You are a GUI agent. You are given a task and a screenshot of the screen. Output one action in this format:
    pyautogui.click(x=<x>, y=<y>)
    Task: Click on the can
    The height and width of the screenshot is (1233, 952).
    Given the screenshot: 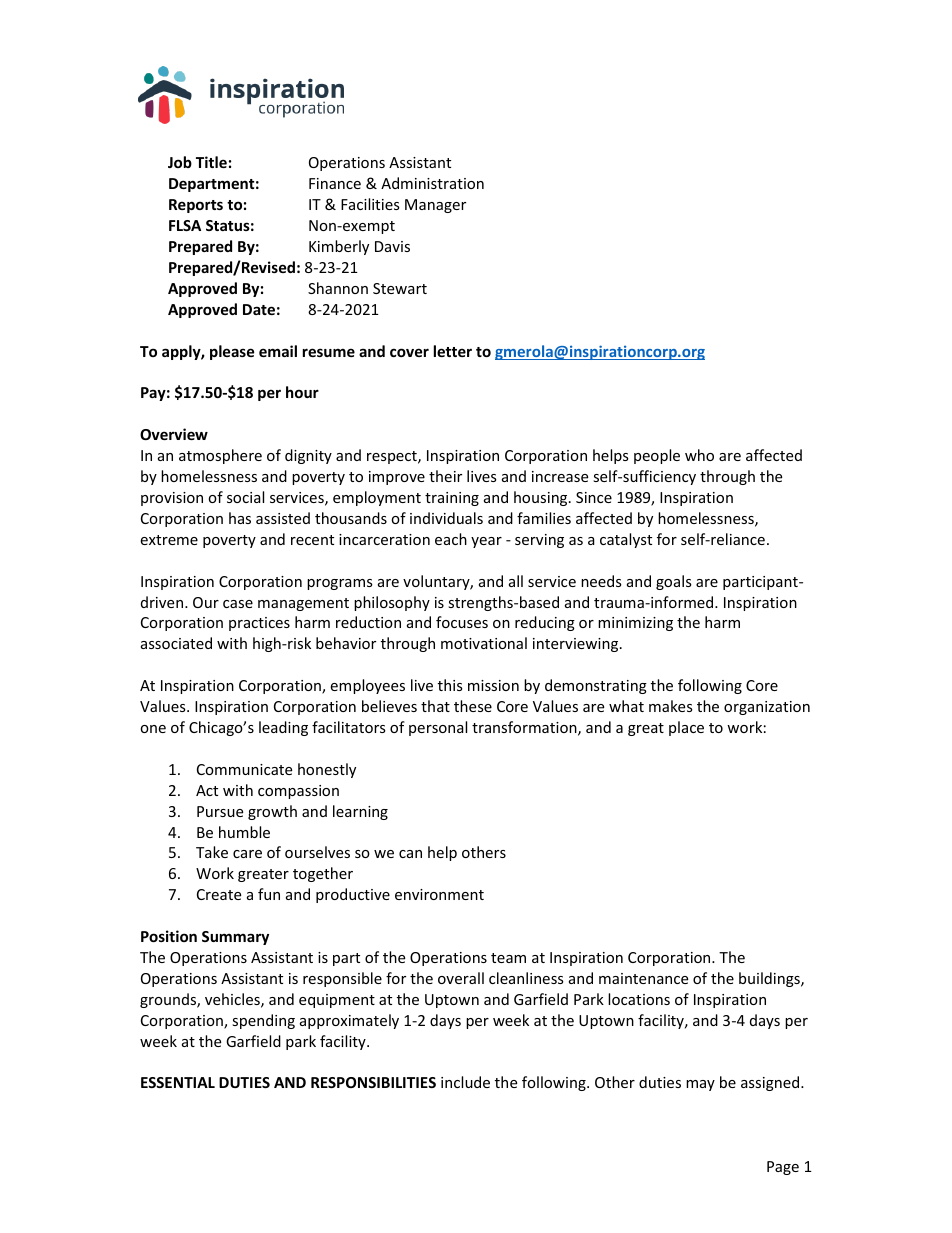 What is the action you would take?
    pyautogui.click(x=410, y=854)
